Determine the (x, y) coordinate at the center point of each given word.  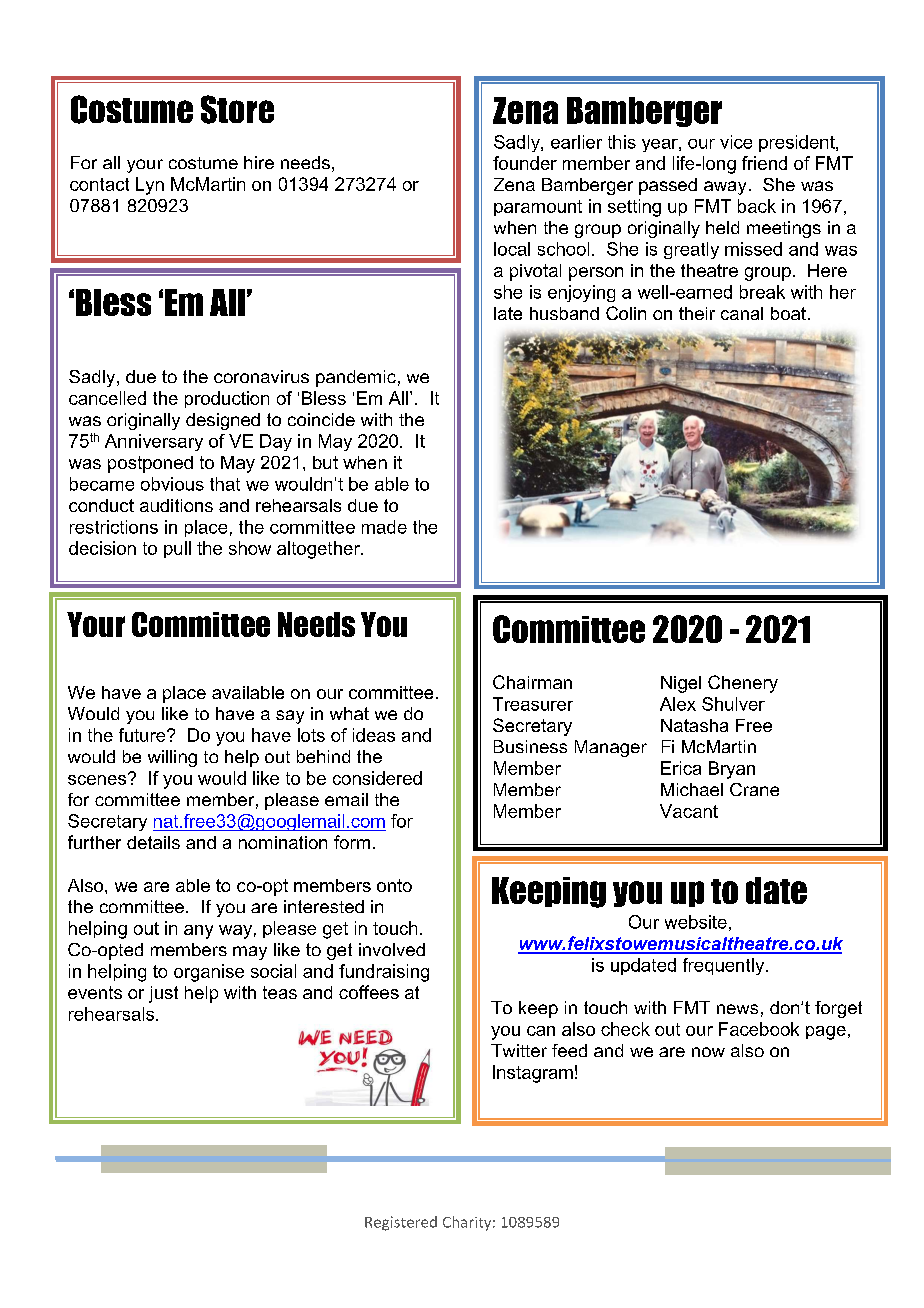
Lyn (150, 186)
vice (736, 142)
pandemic (356, 378)
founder (525, 163)
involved (392, 949)
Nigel (681, 684)
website (696, 922)
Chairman (532, 682)
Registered (401, 1223)
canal (742, 313)
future (143, 735)
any (198, 932)
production (227, 399)
